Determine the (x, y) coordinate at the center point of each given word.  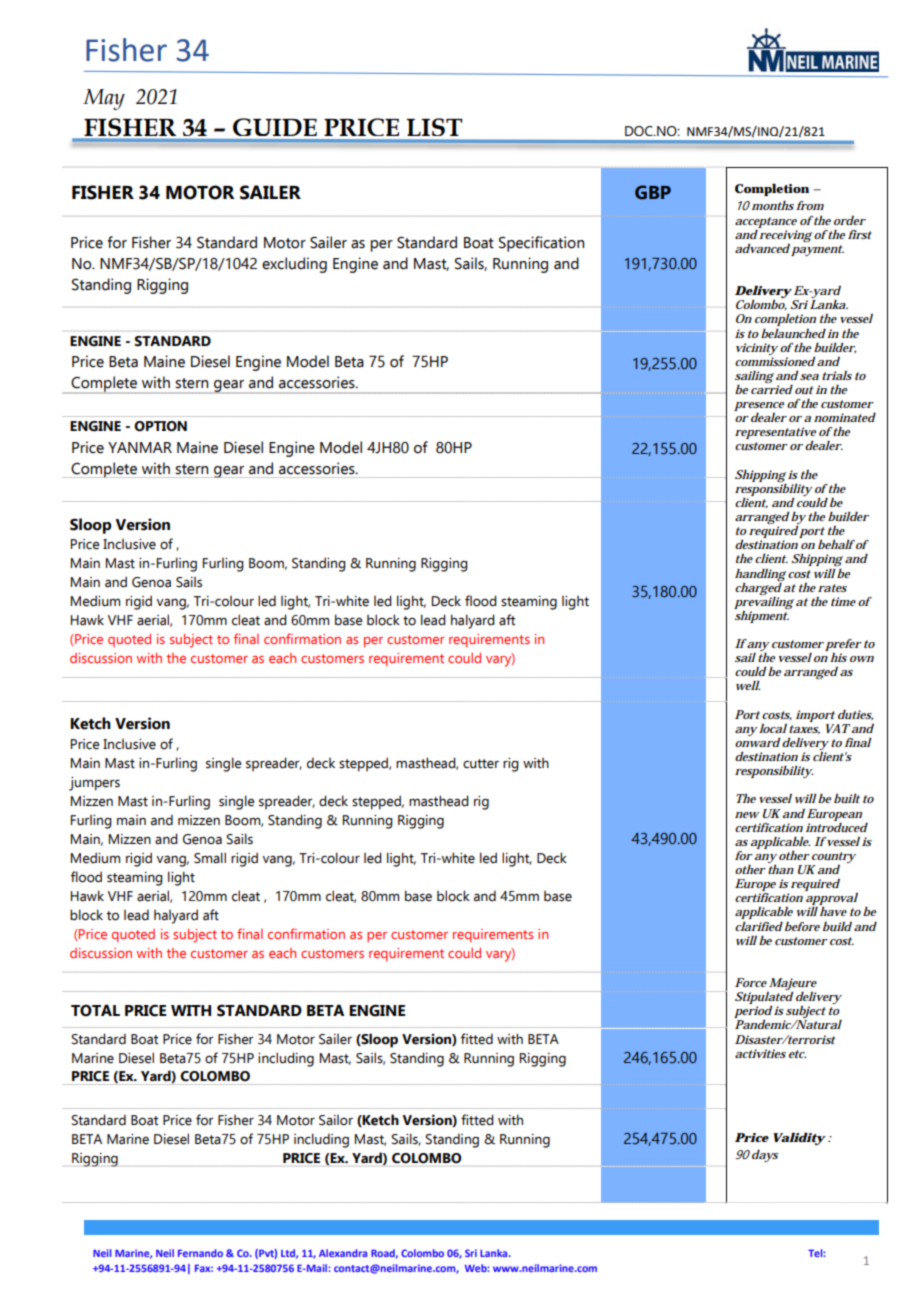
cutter (481, 764)
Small (210, 858)
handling (760, 575)
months (773, 205)
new (747, 815)
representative (775, 434)
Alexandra (343, 1253)
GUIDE (275, 127)
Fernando (200, 1253)
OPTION (160, 426)
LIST (434, 127)
